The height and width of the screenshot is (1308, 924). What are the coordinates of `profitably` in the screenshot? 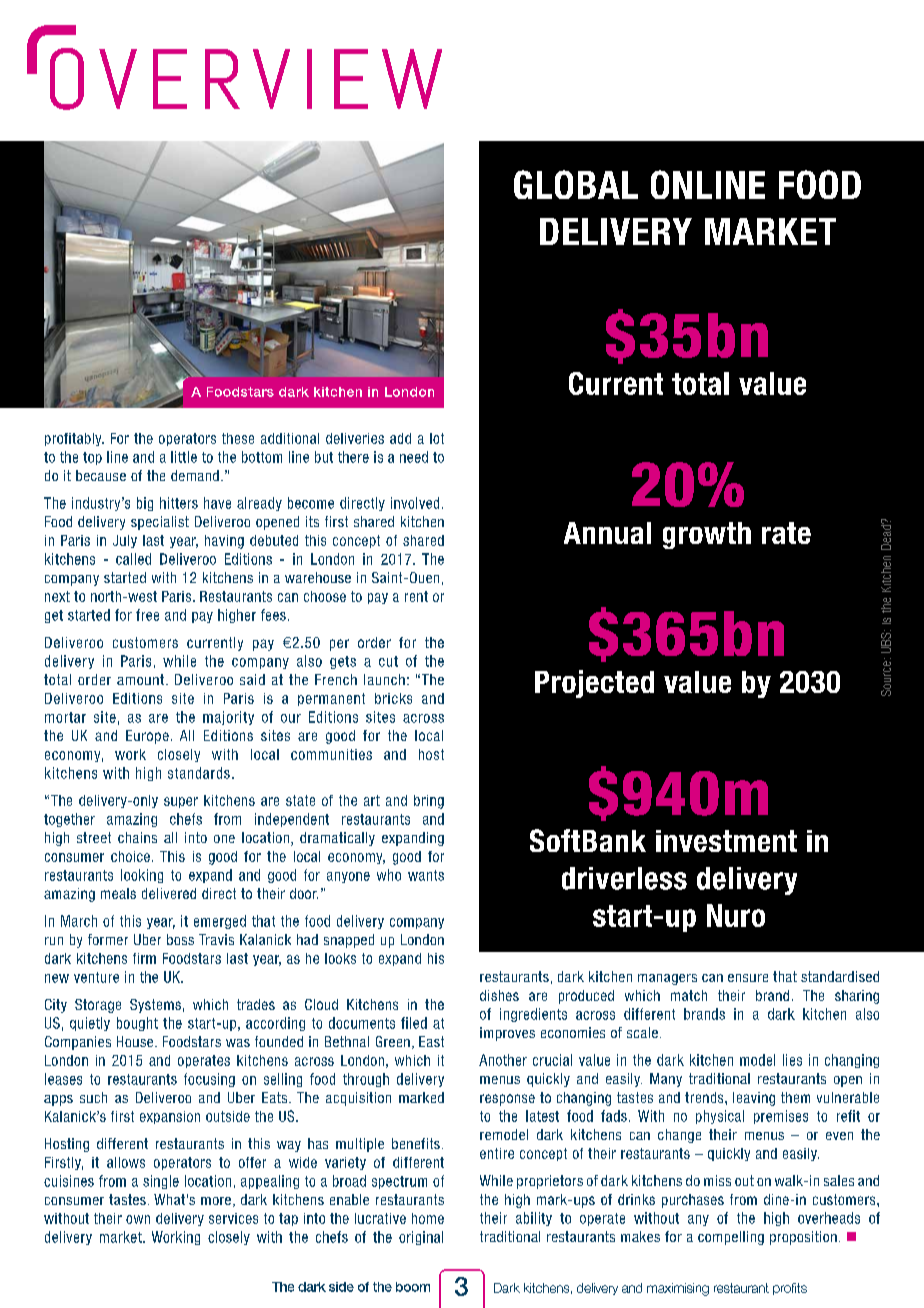 It's located at (74, 439).
